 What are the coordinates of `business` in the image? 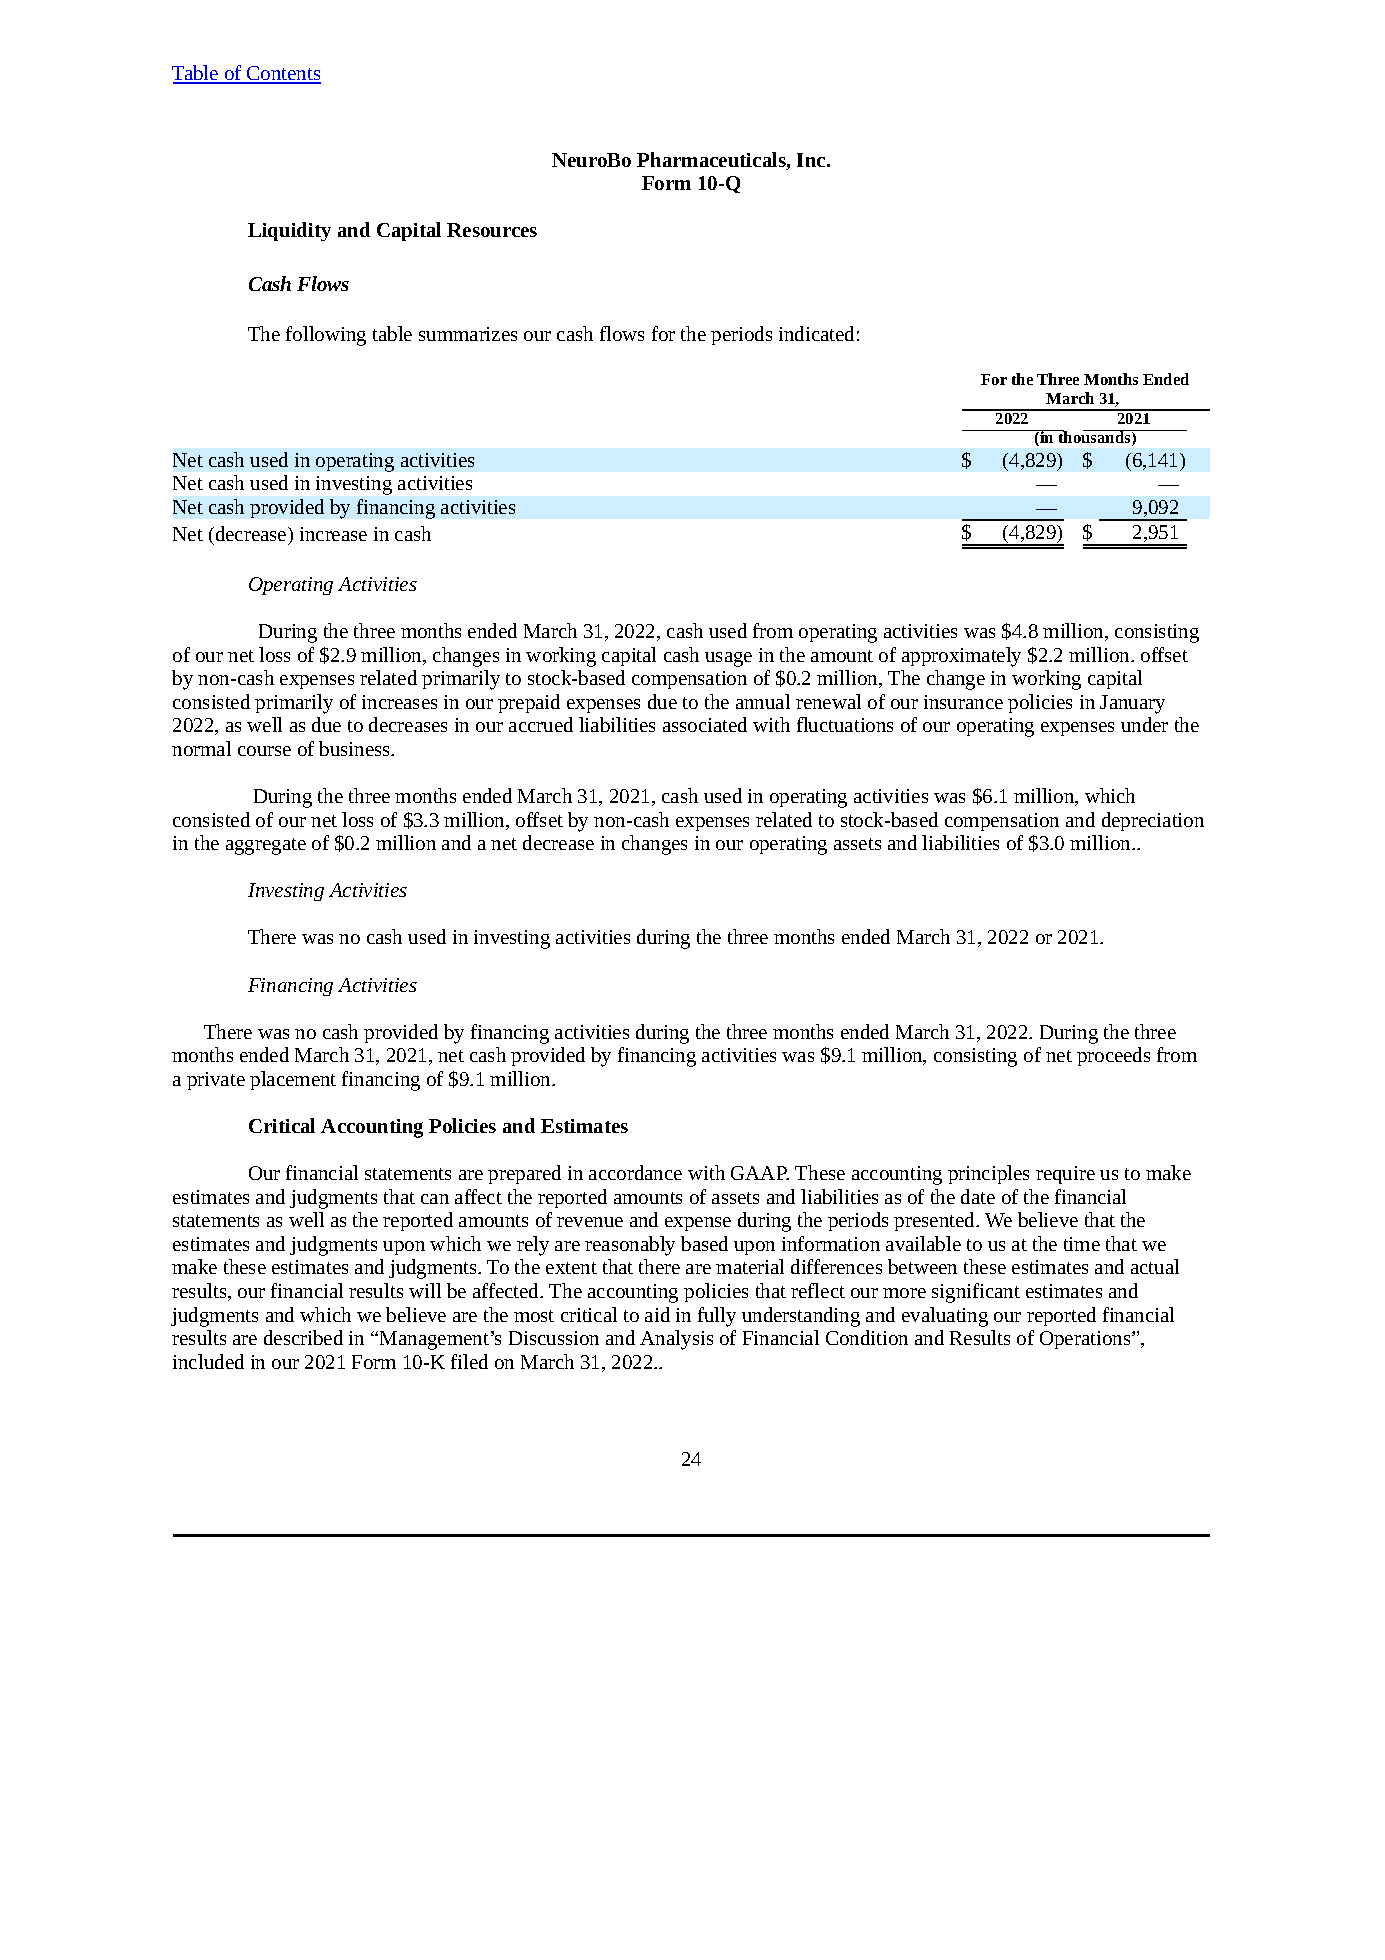 It's located at (356, 748).
